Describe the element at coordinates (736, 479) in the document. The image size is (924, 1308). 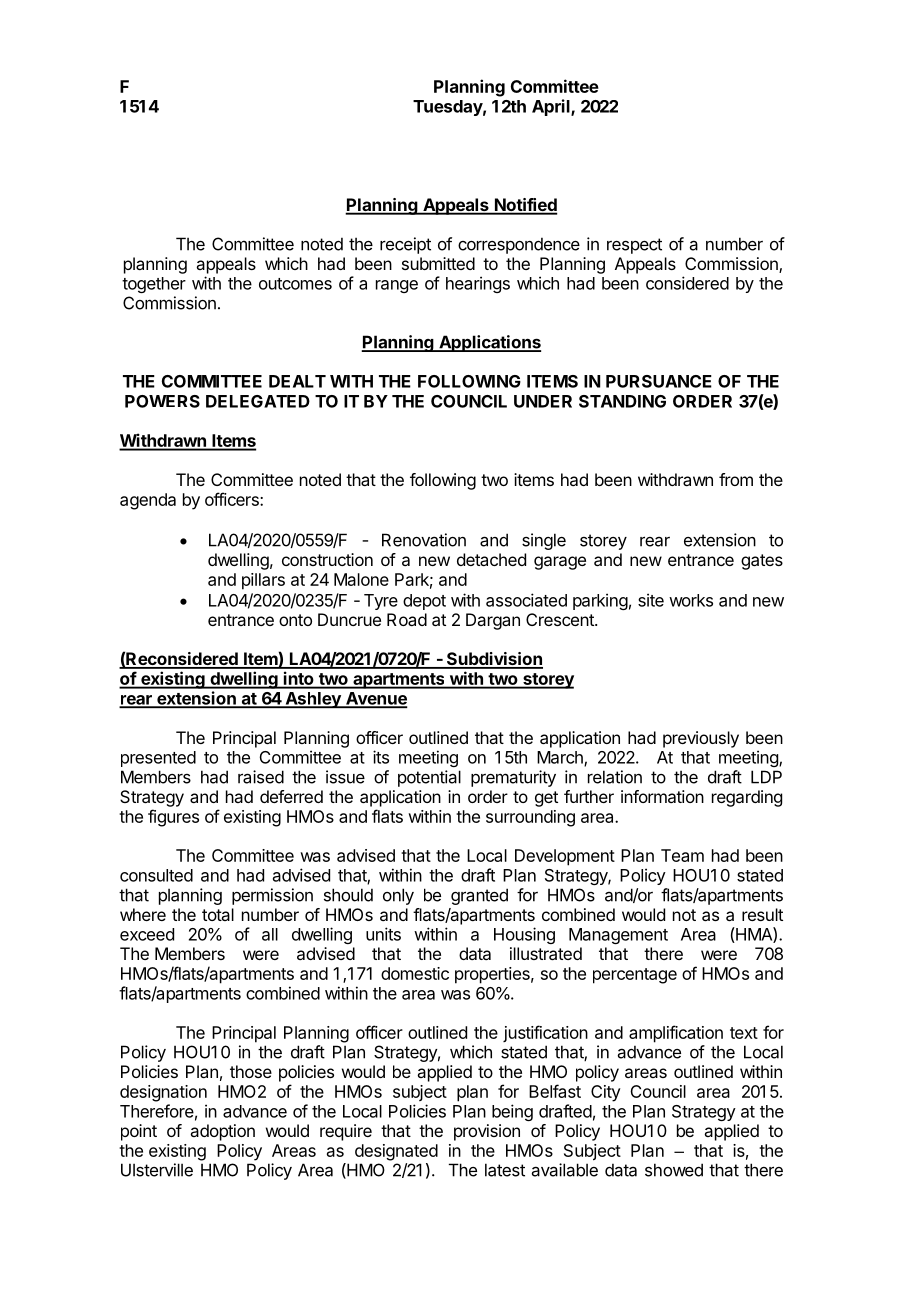
I see `from` at that location.
